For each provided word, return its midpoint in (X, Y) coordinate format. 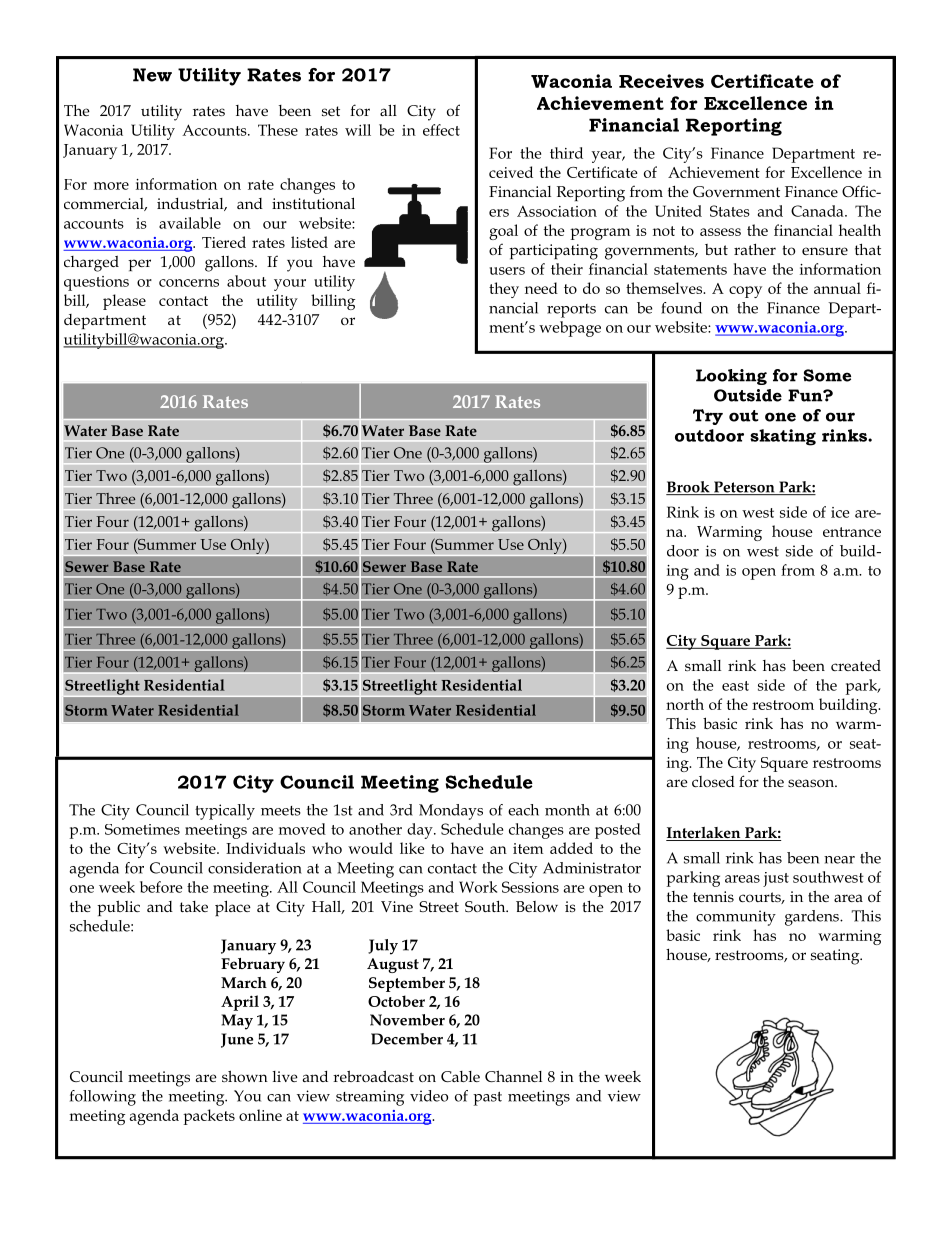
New (152, 75)
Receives (661, 81)
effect (441, 130)
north (685, 704)
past (487, 1098)
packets (209, 1117)
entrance (852, 532)
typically (225, 812)
